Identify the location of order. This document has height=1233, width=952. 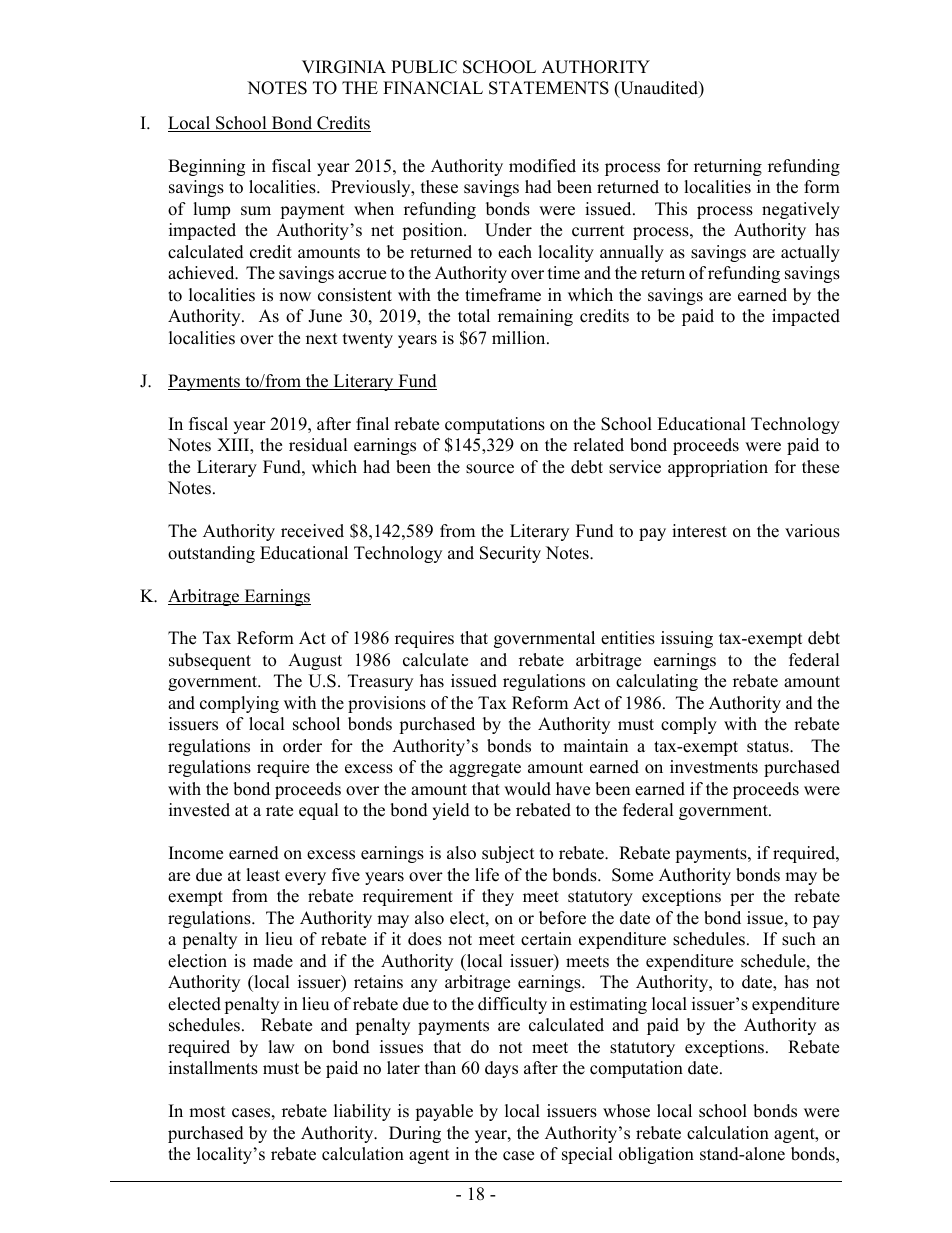
(302, 746).
